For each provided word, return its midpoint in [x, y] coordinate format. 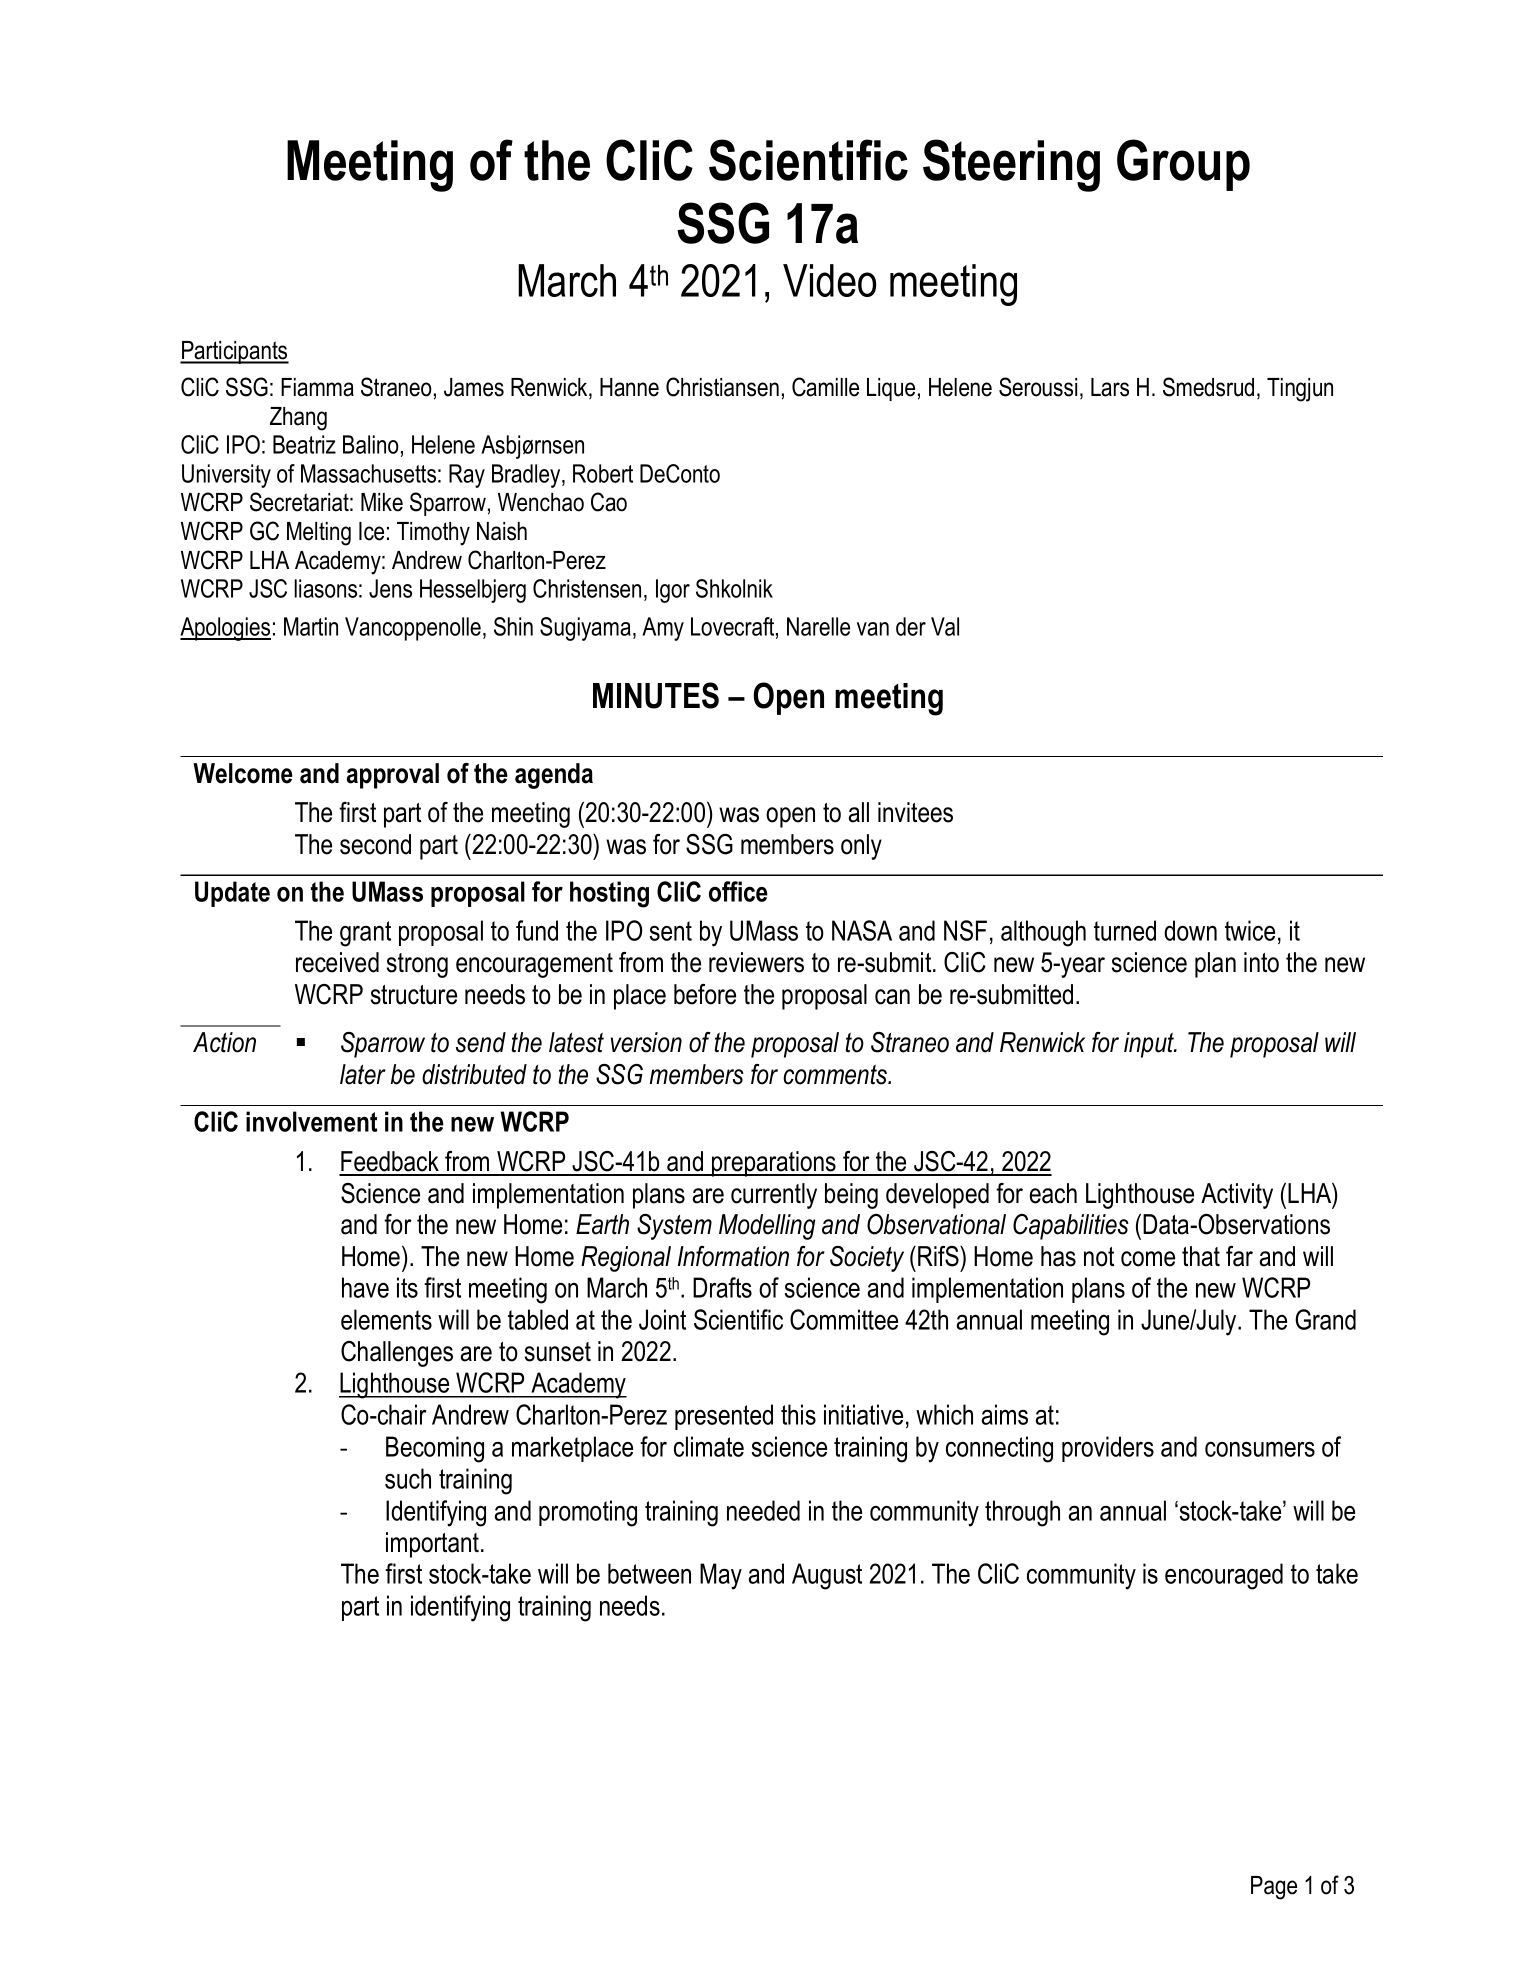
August [827, 1576]
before [705, 994]
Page [1274, 1888]
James [474, 387]
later [363, 1074]
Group [1183, 165]
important [434, 1545]
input [1150, 1045]
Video [829, 280]
